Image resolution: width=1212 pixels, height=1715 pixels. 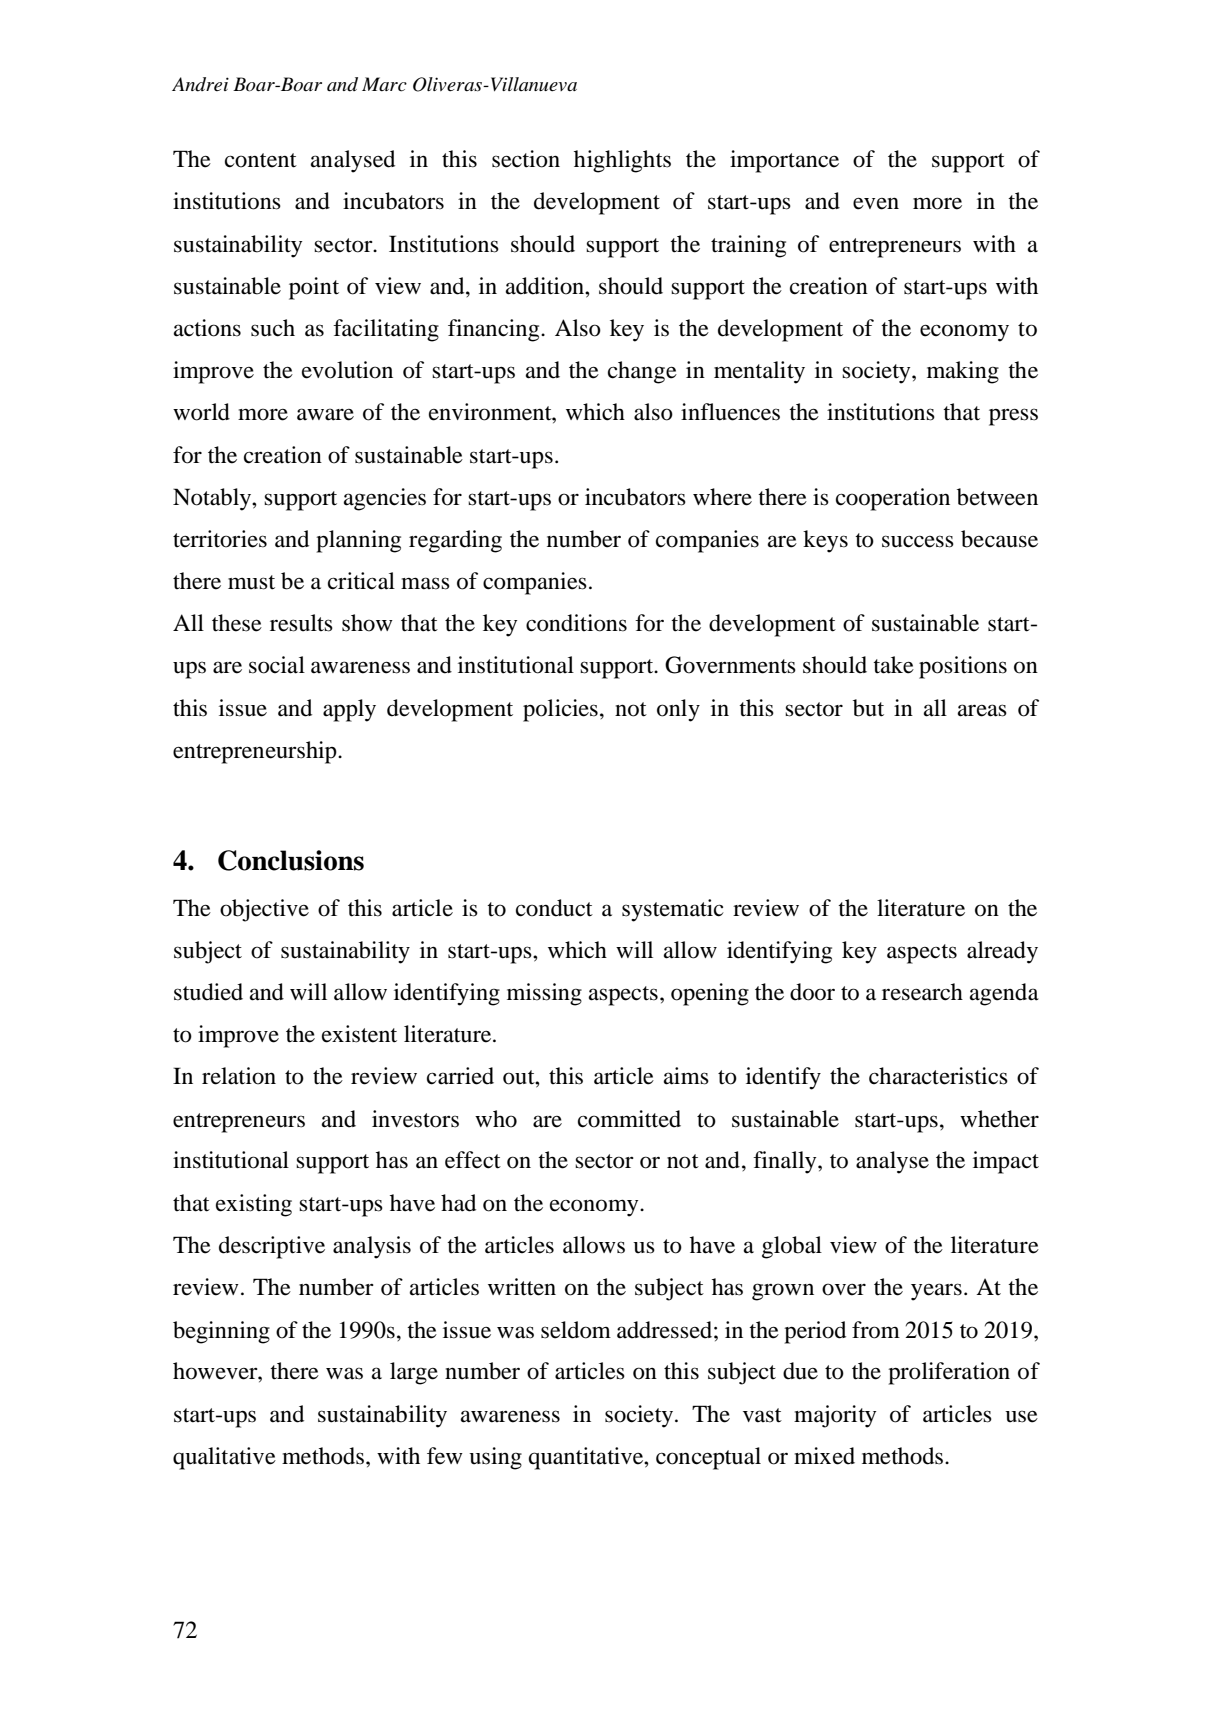 I want to click on proliferation, so click(x=949, y=1373).
